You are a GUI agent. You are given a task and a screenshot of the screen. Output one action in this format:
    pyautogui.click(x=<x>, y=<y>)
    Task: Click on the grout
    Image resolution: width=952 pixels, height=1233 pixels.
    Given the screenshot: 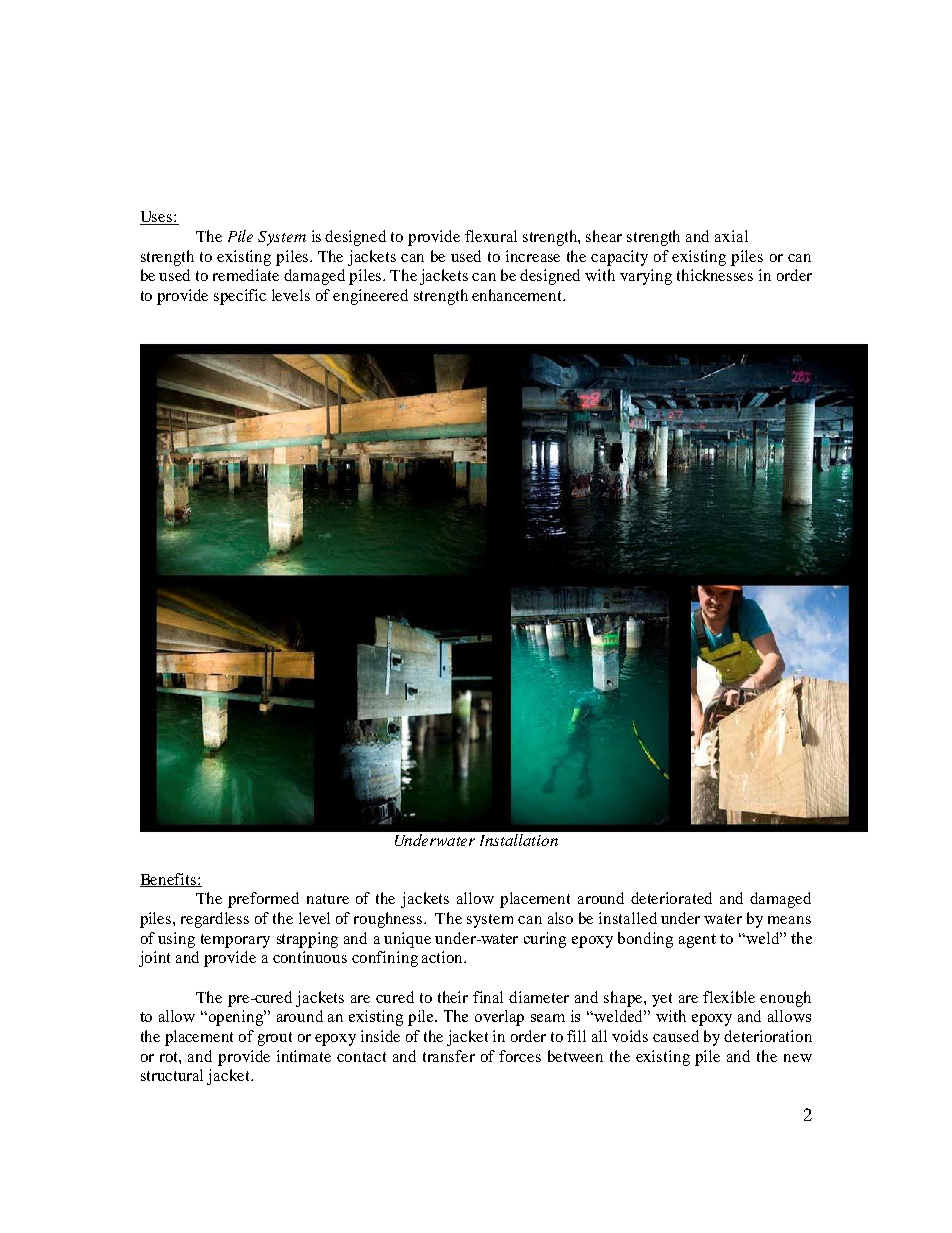 What is the action you would take?
    pyautogui.click(x=275, y=1039)
